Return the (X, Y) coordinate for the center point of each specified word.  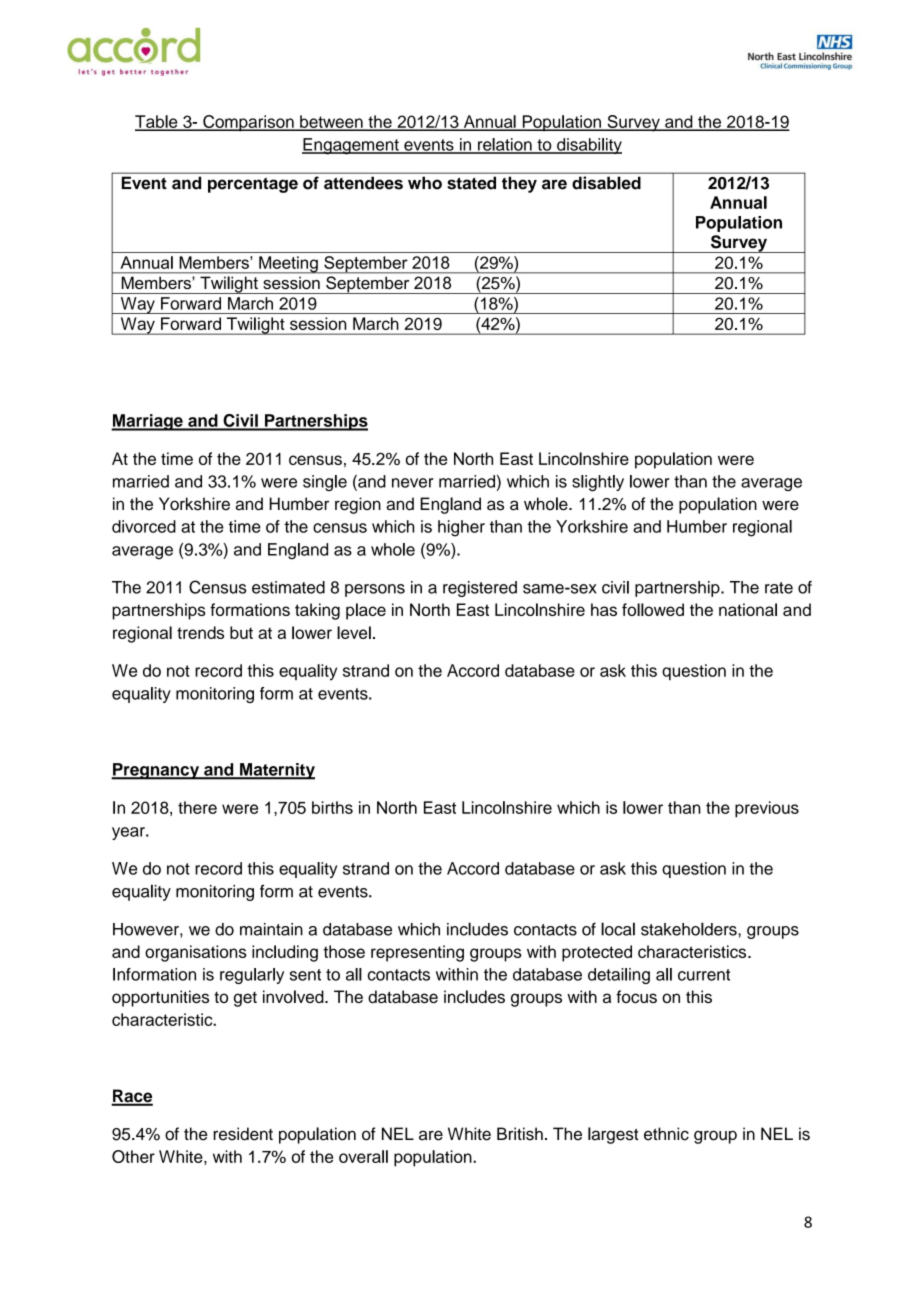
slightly (598, 483)
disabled (606, 182)
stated (472, 183)
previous (767, 809)
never (413, 483)
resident (243, 1134)
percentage (253, 185)
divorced (144, 526)
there (197, 807)
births (332, 807)
